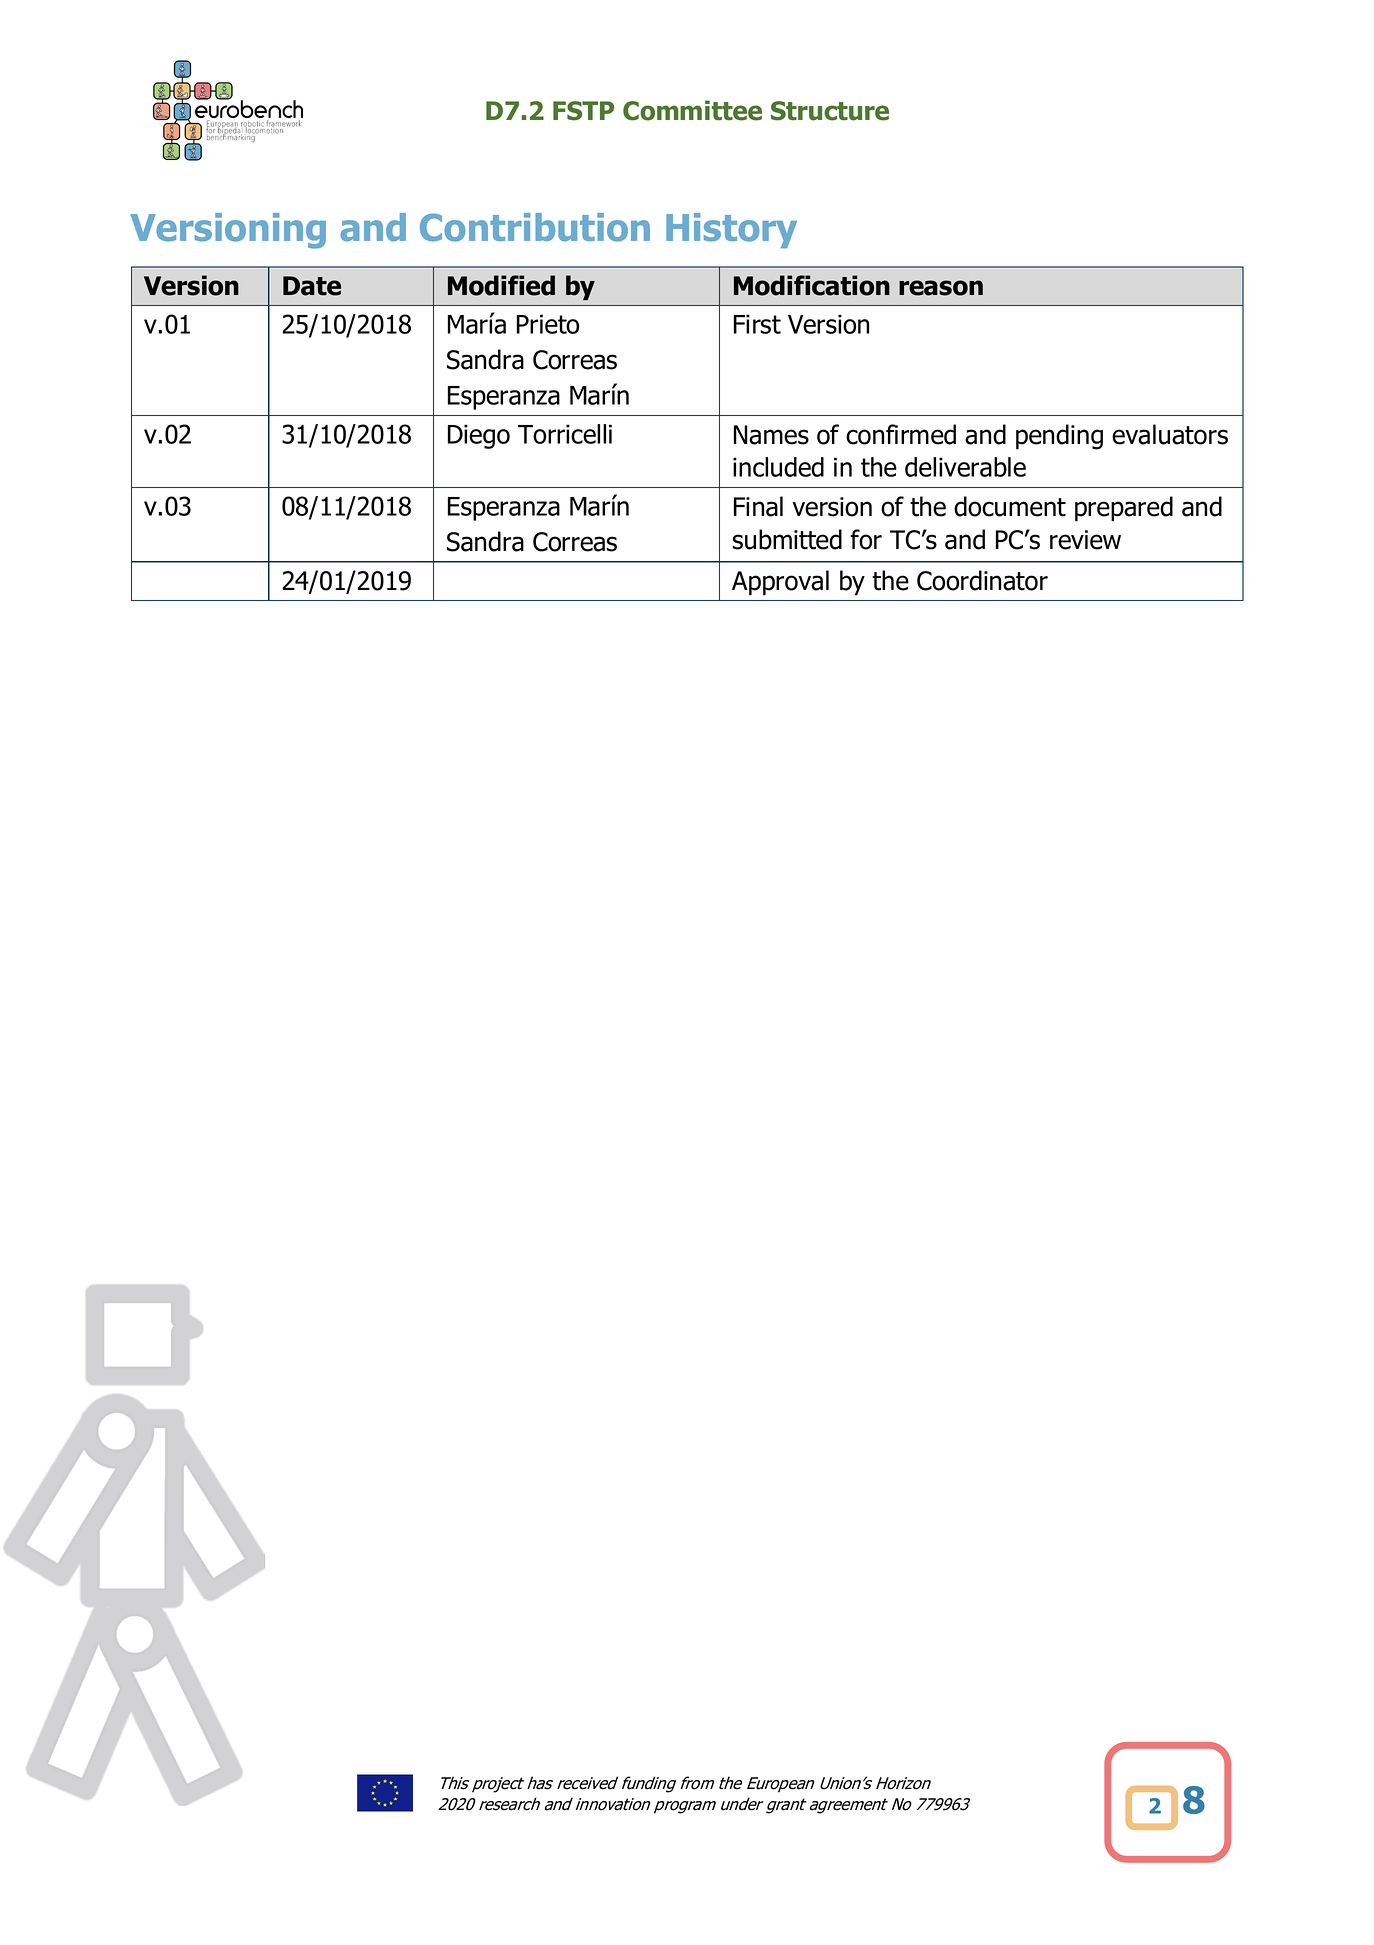  Describe the element at coordinates (771, 435) in the screenshot. I see `Names` at that location.
